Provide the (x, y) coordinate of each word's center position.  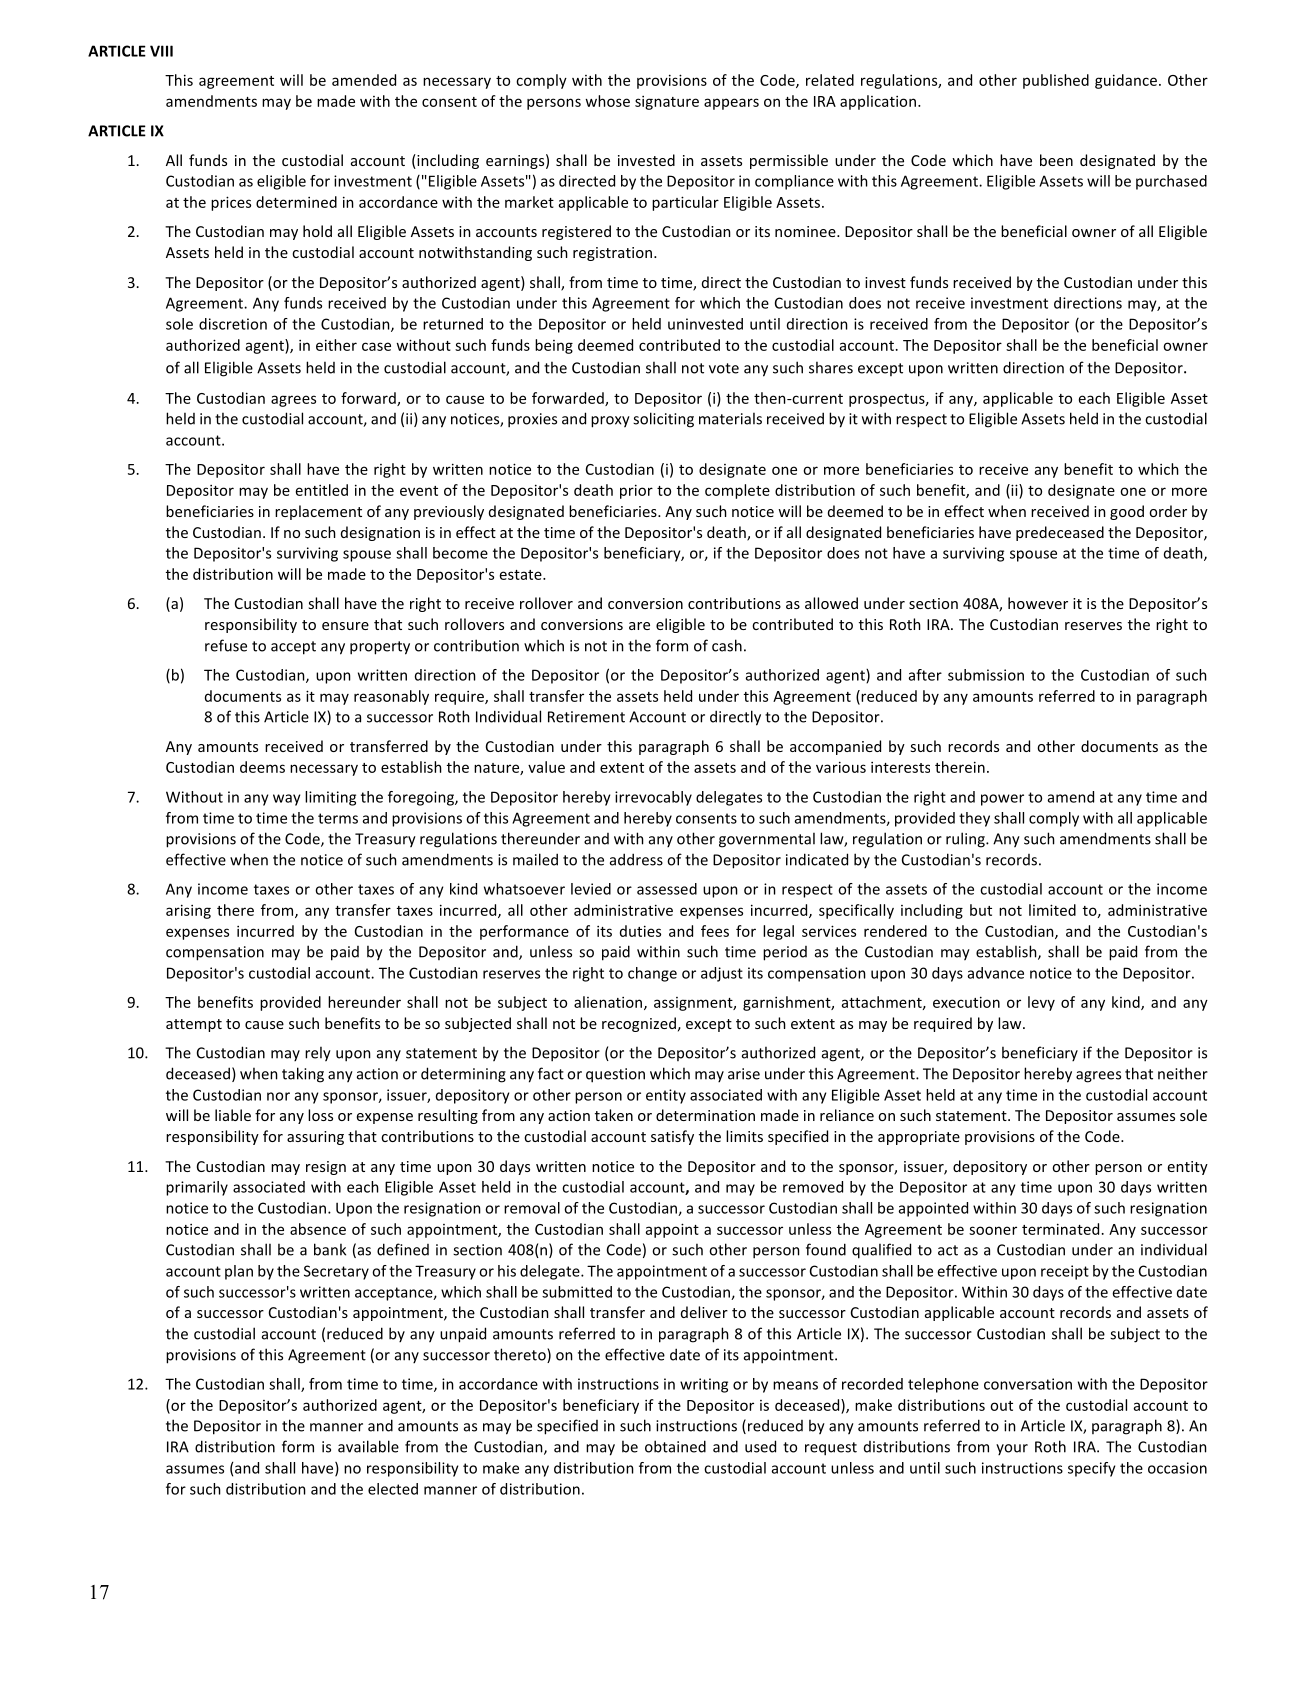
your (1012, 1449)
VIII (161, 51)
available (368, 1446)
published (1056, 81)
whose (607, 101)
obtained (675, 1446)
